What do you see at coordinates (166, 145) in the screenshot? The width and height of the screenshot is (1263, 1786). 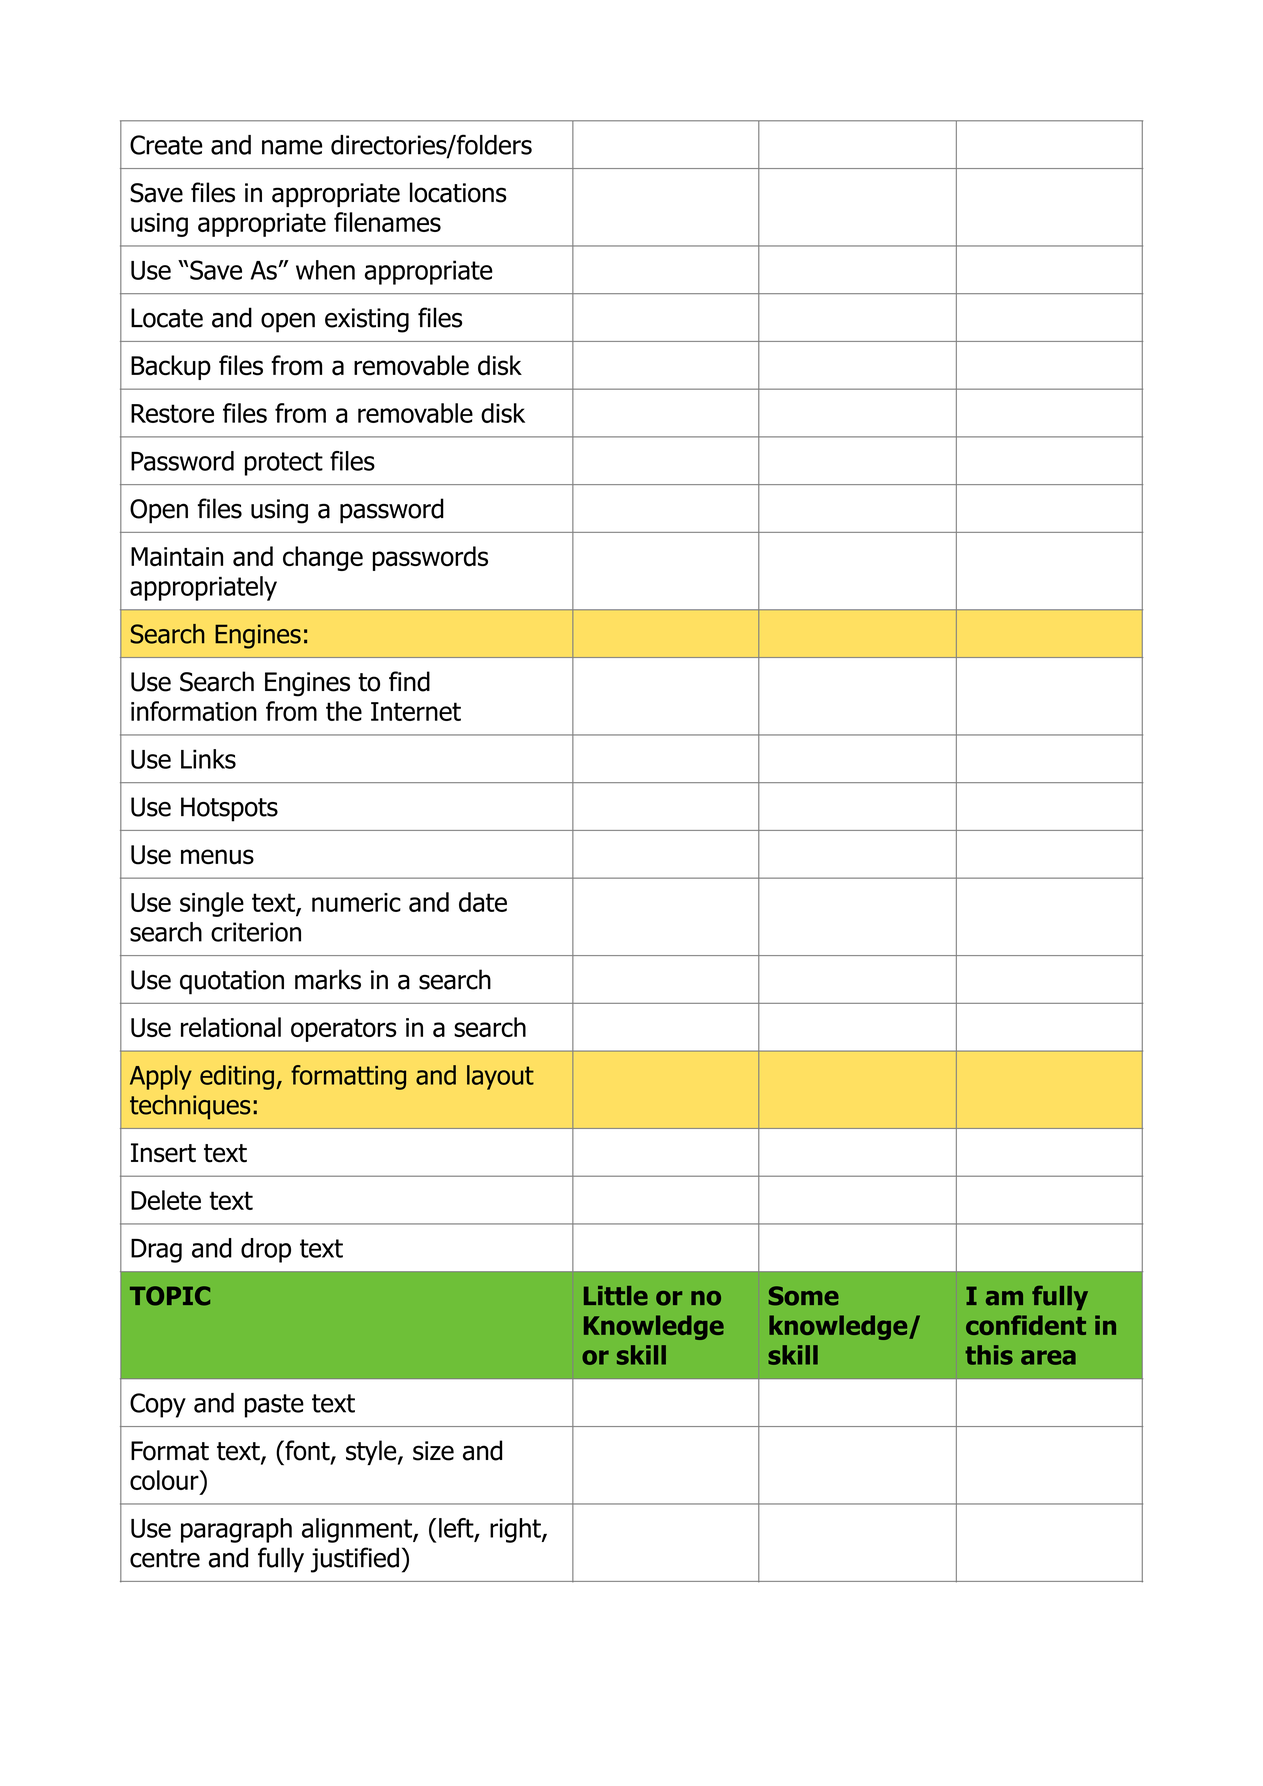 I see `Create` at bounding box center [166, 145].
